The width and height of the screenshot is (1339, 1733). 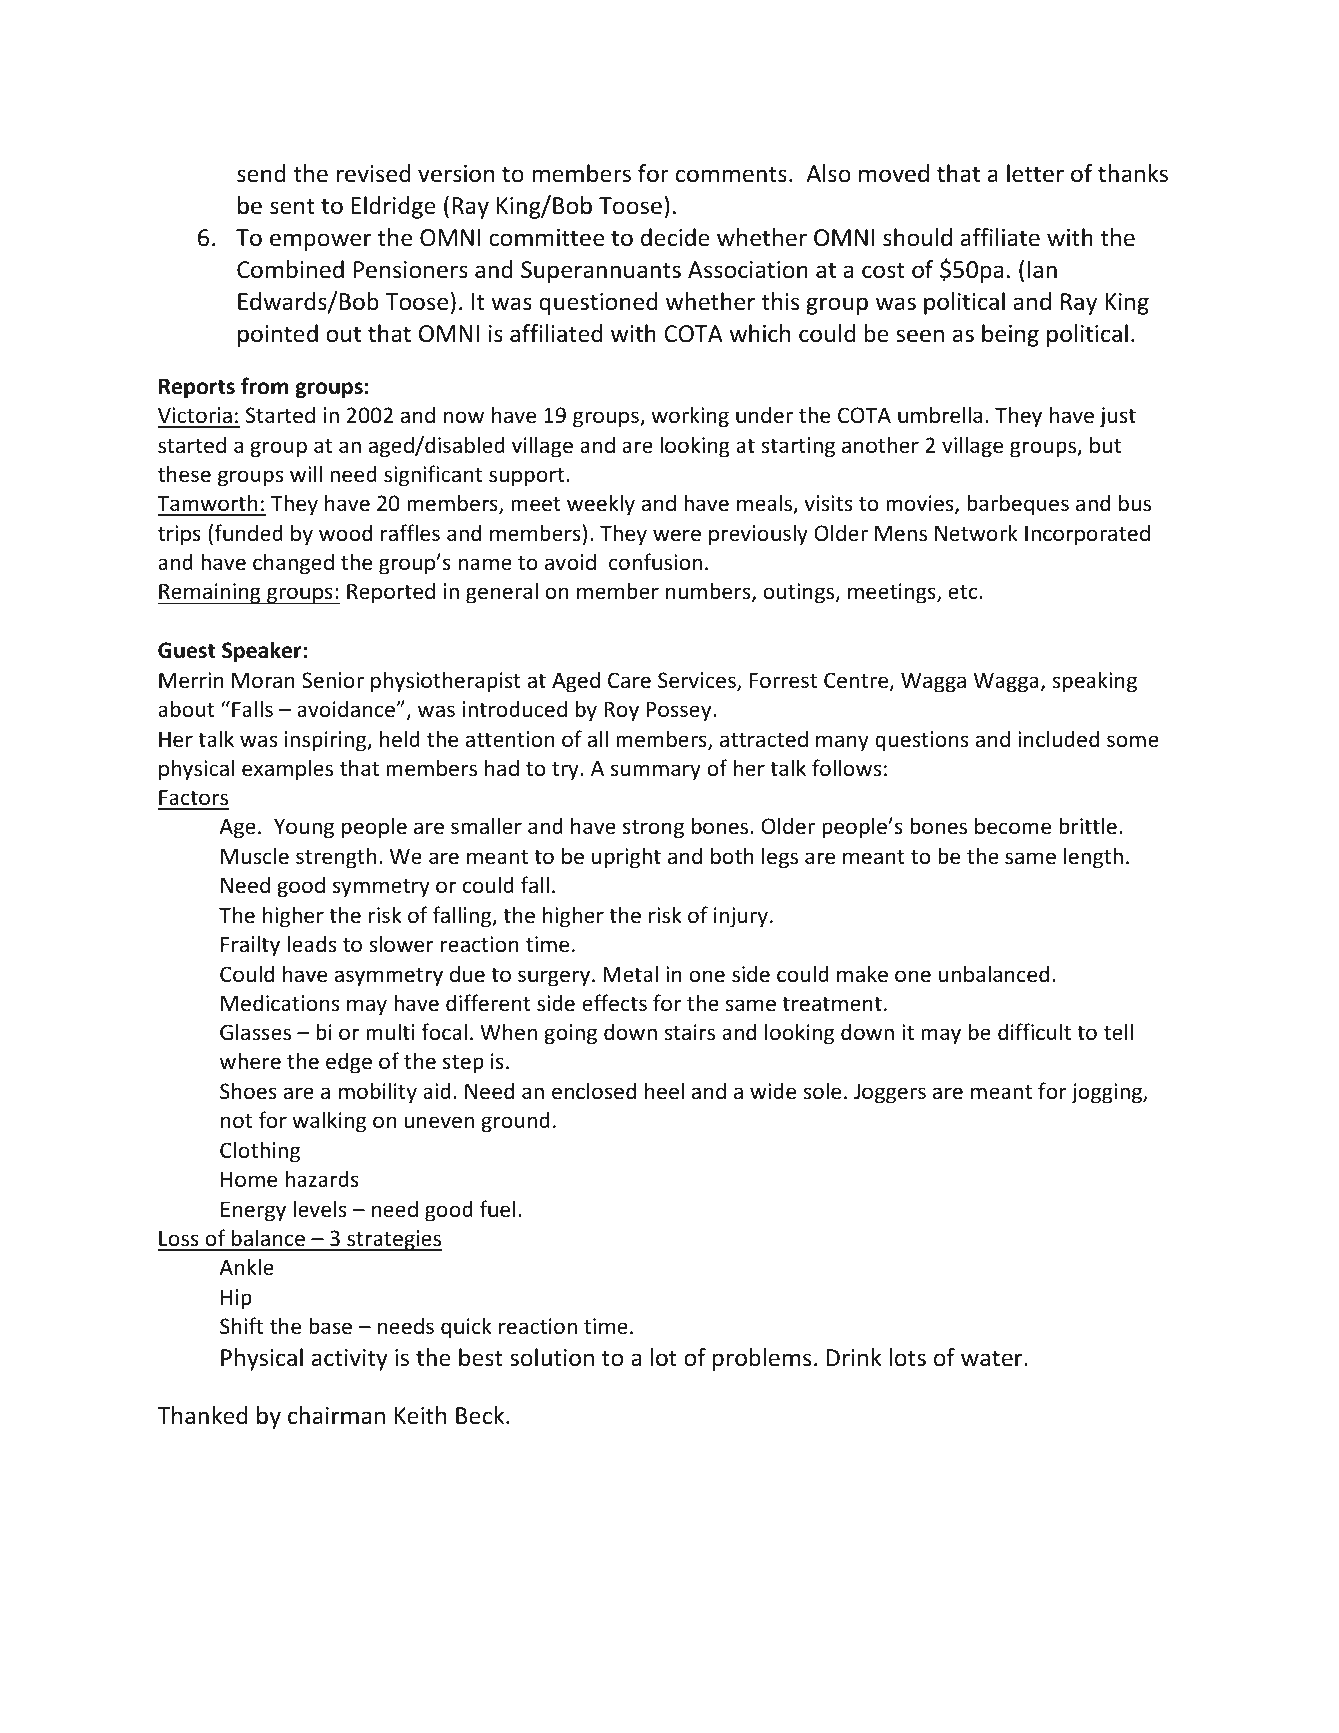 What do you see at coordinates (1034, 1031) in the screenshot?
I see `difficult` at bounding box center [1034, 1031].
